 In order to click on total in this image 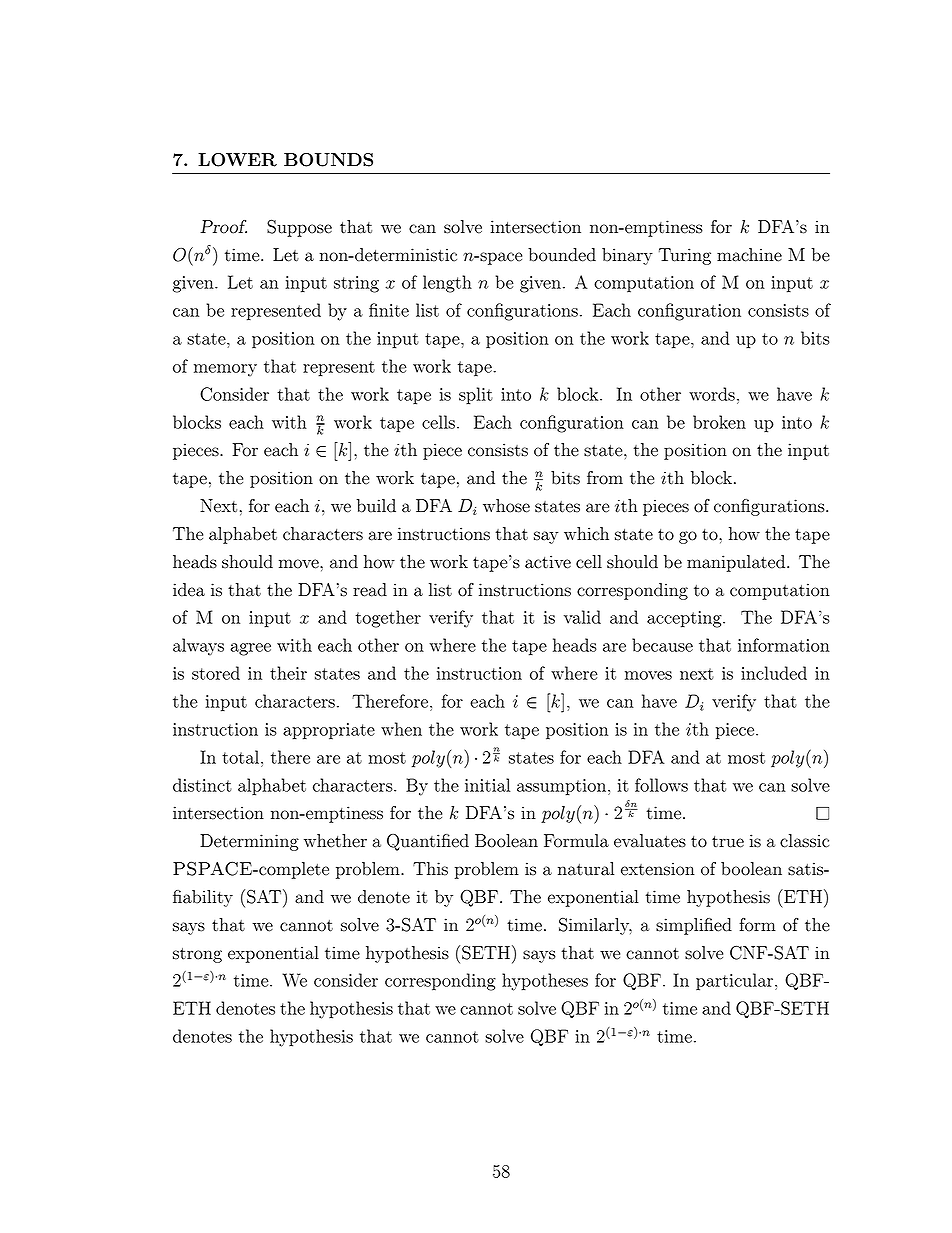, I will do `click(240, 757)`.
